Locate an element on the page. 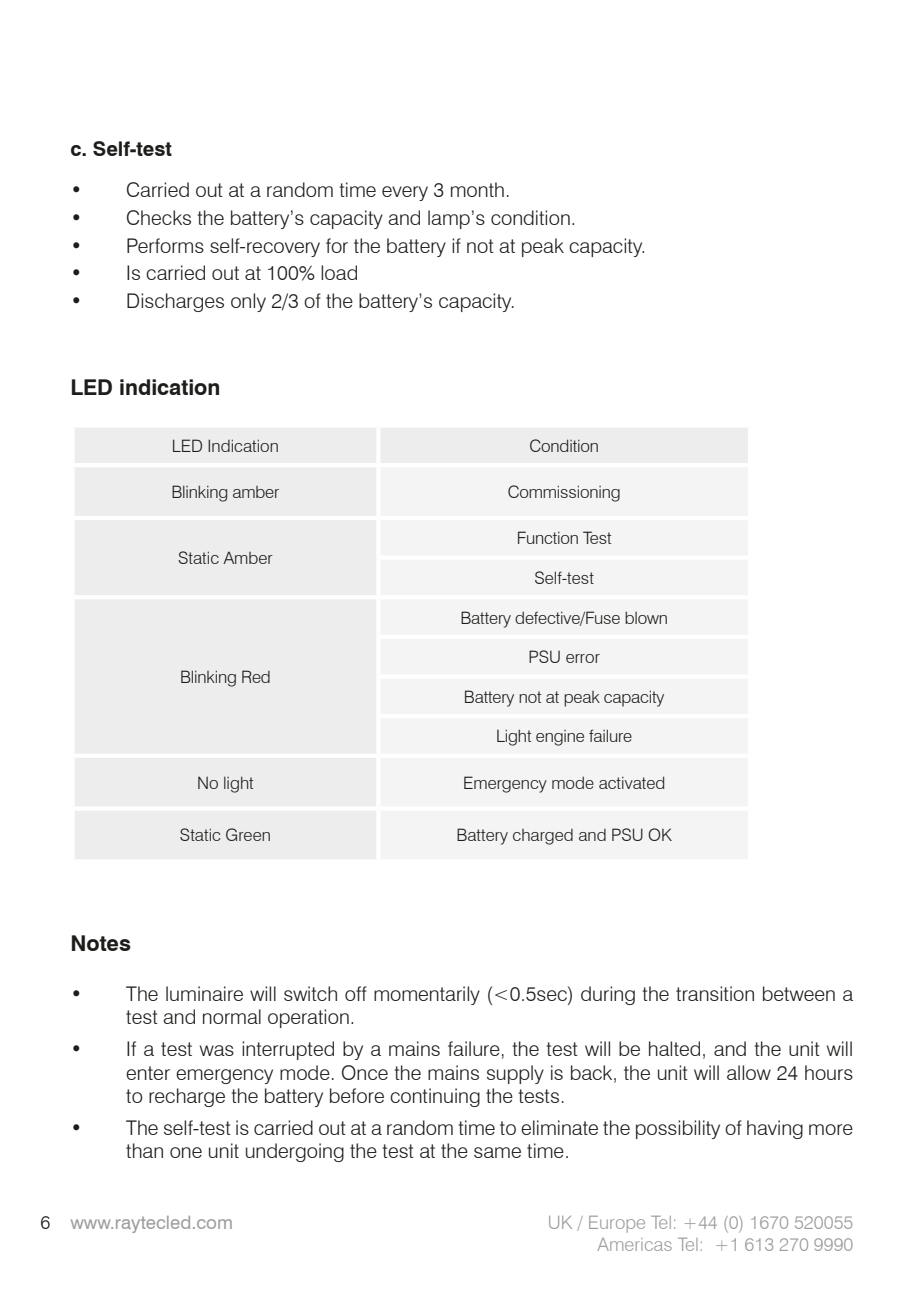 The image size is (924, 1303). every is located at coordinates (405, 193).
